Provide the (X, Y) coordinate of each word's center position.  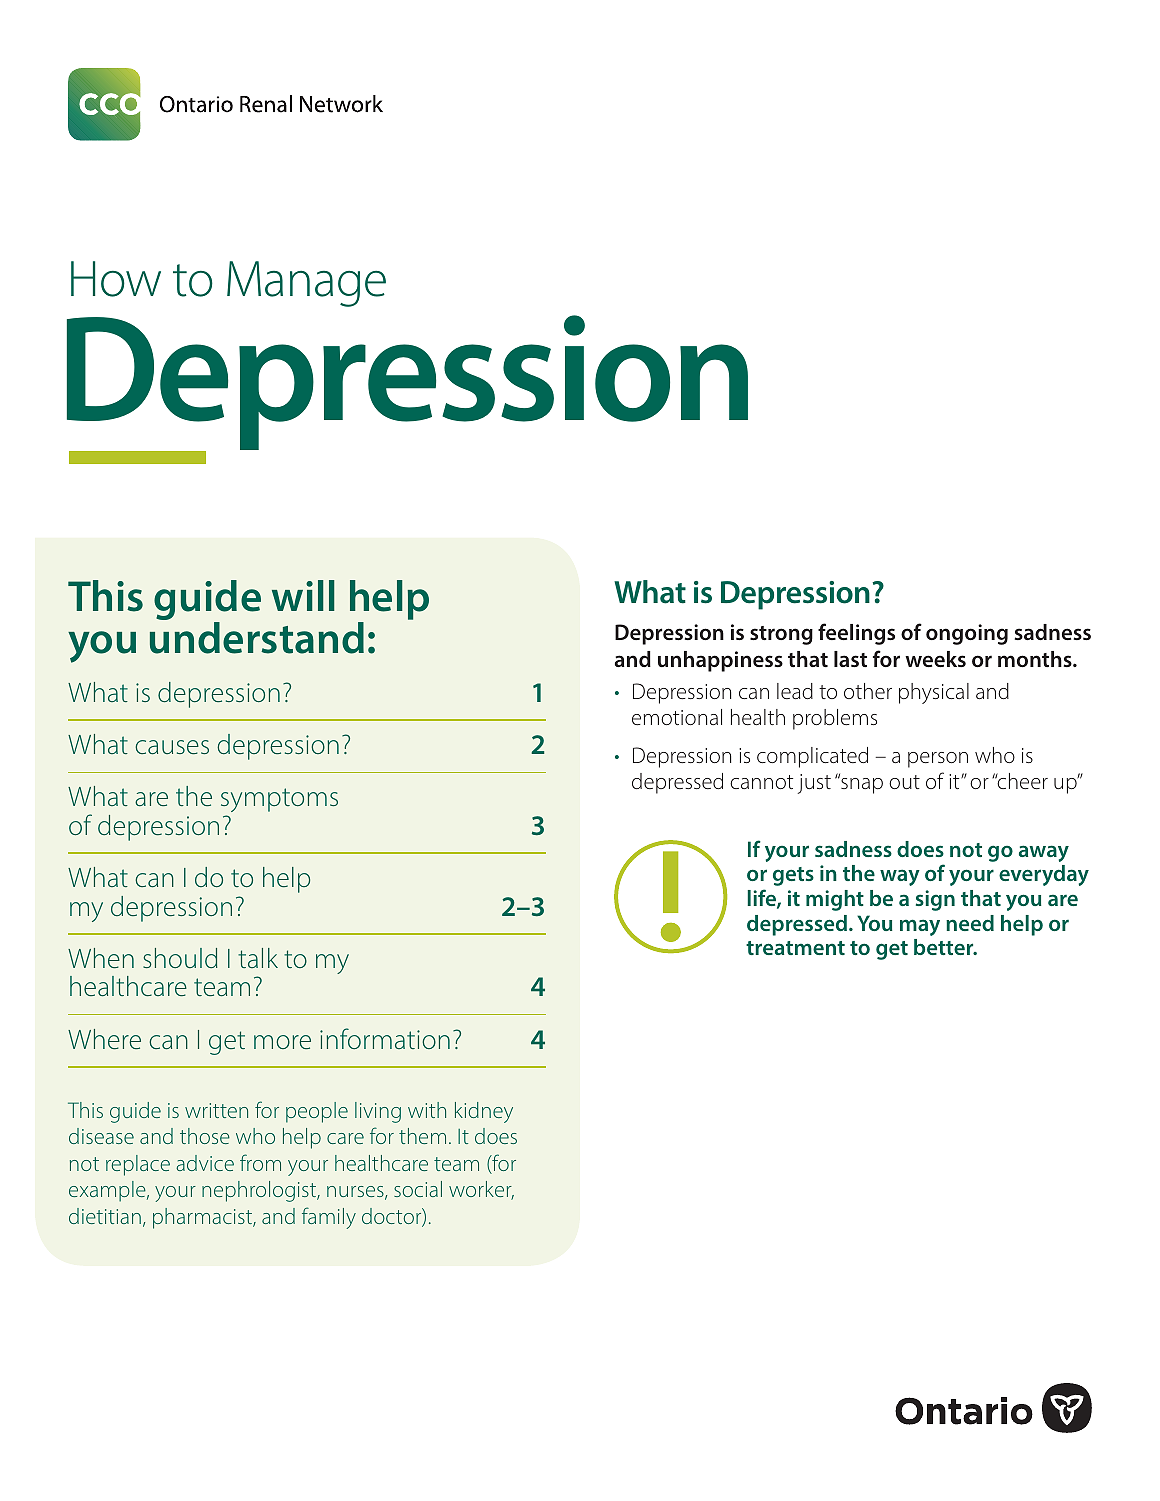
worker (481, 1190)
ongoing (967, 634)
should (180, 958)
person (938, 760)
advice (205, 1163)
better (945, 947)
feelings (856, 634)
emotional (677, 717)
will (303, 595)
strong (781, 635)
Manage (306, 284)
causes (172, 747)
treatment (795, 948)
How (116, 279)
